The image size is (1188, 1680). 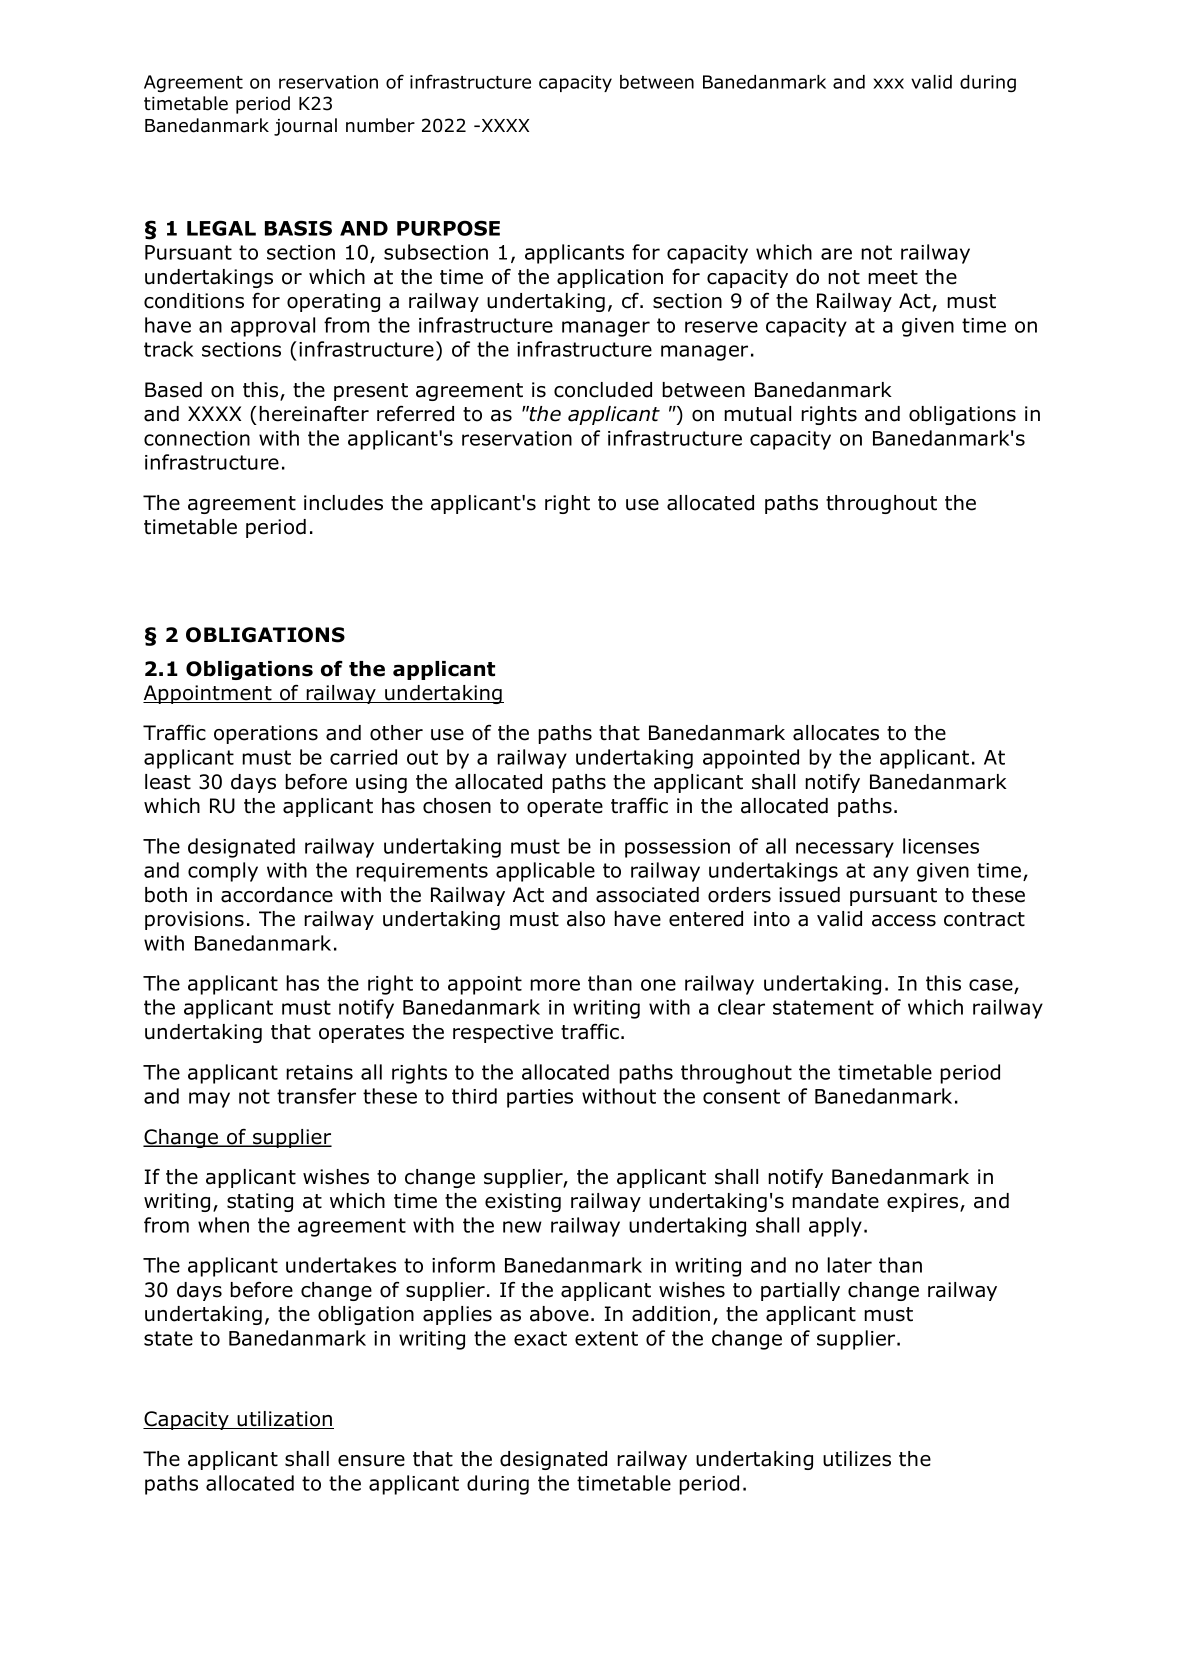 What do you see at coordinates (285, 1420) in the page?
I see `utilization` at bounding box center [285, 1420].
